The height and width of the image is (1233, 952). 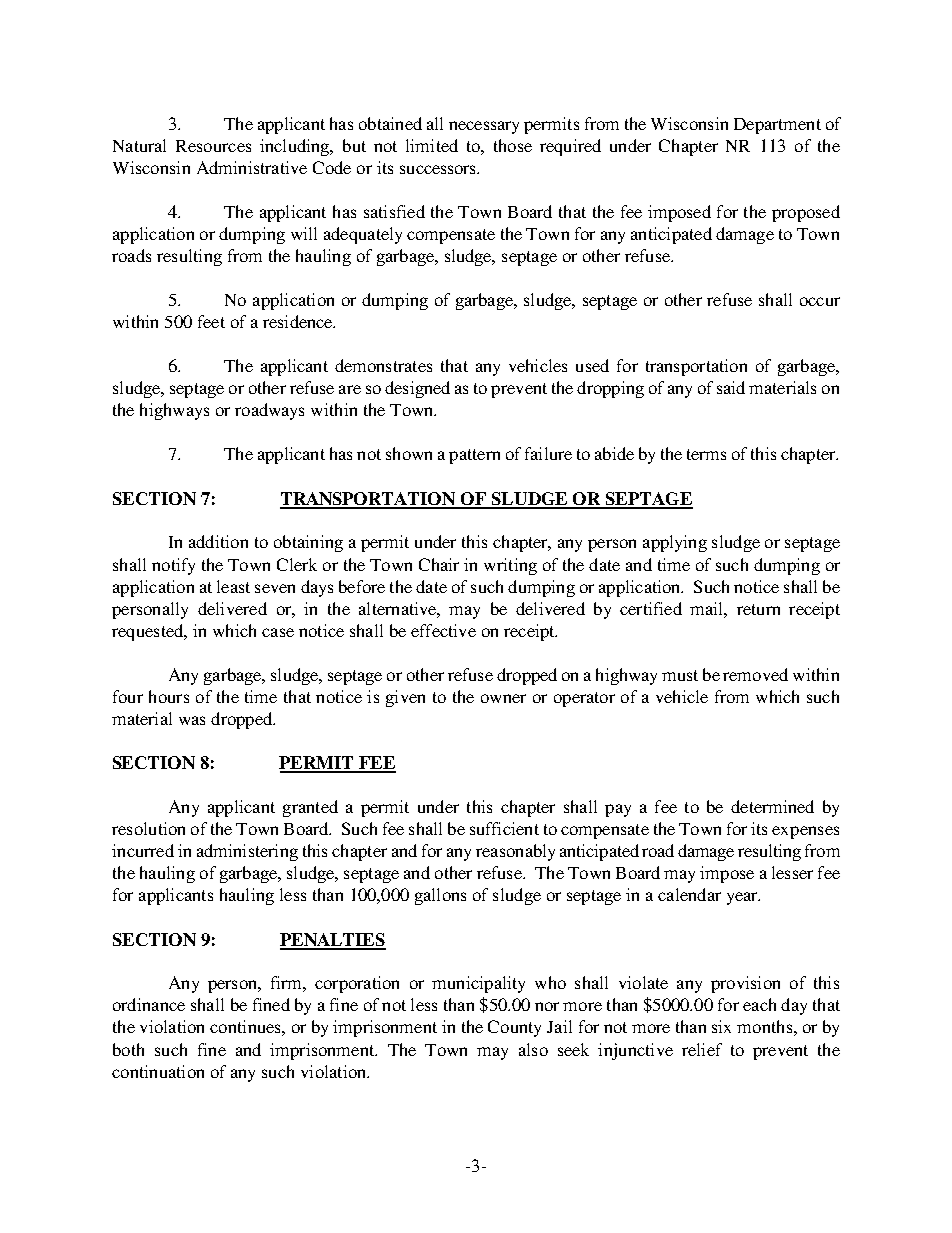 I want to click on necessary, so click(x=484, y=127).
